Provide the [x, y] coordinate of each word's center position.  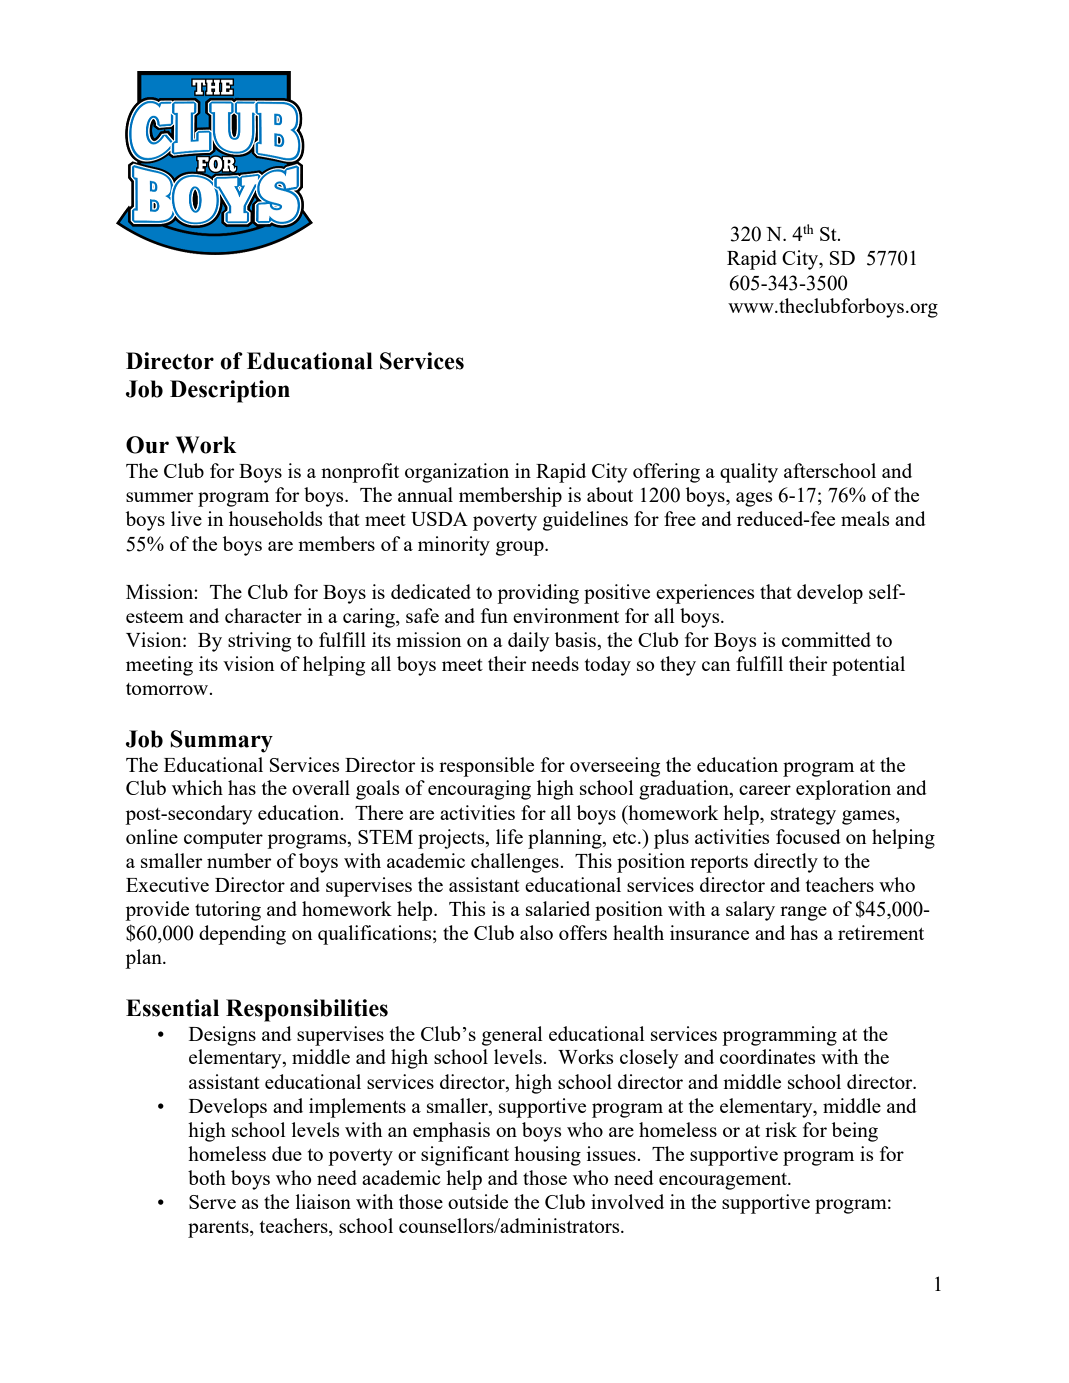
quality [749, 473]
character [263, 615]
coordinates [767, 1056]
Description [230, 391]
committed [826, 639]
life [509, 836]
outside [478, 1201]
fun [494, 615]
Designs [222, 1036]
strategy [803, 816]
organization [457, 473]
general [512, 1036]
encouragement [724, 1181]
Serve [212, 1202]
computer [223, 840]
